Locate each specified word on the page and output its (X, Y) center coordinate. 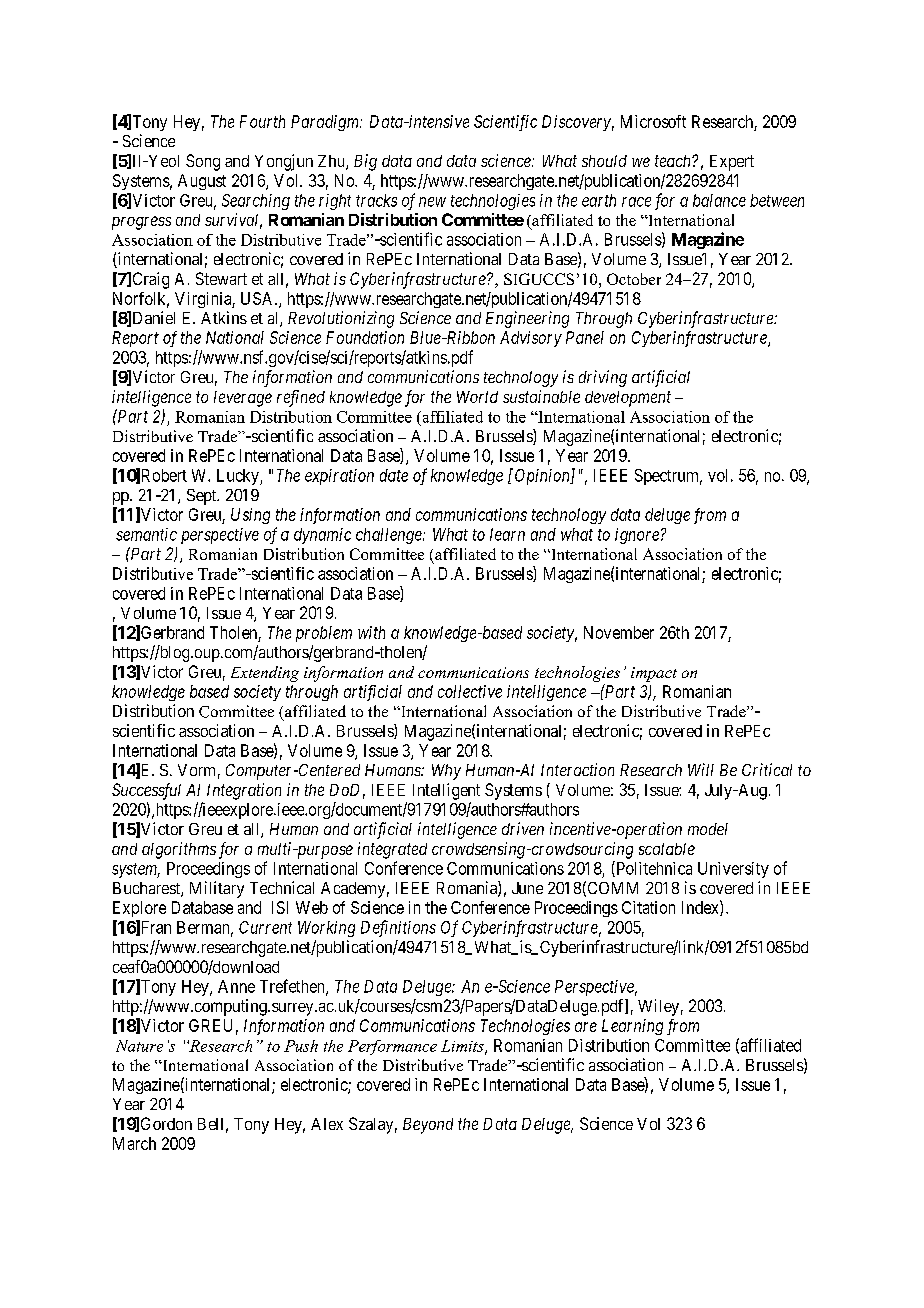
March (134, 1143)
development (628, 399)
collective (470, 691)
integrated (392, 850)
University (733, 870)
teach (674, 161)
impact (654, 674)
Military (217, 889)
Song (203, 162)
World (477, 397)
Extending (265, 674)
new (432, 202)
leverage (243, 399)
